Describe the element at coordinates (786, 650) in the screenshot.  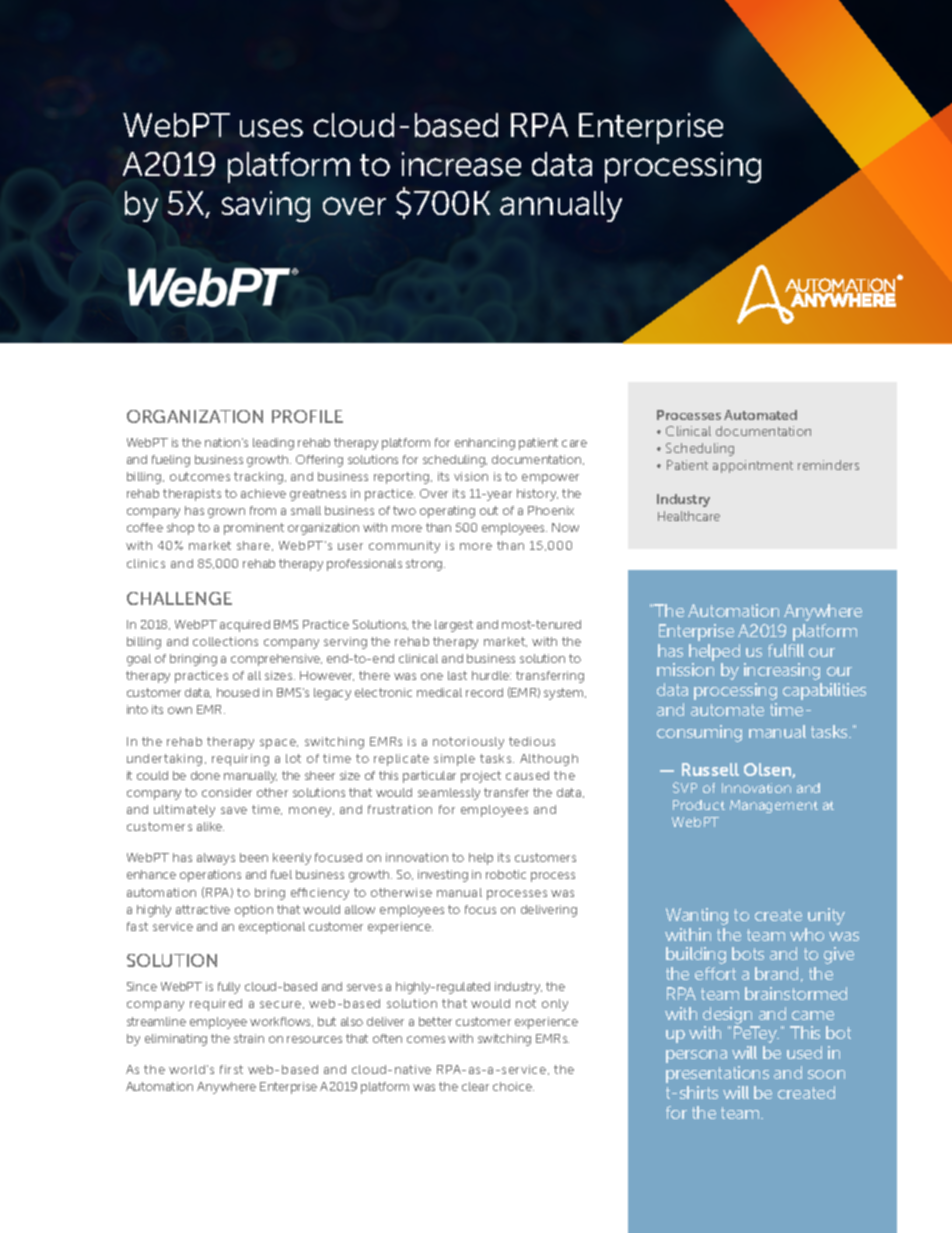
I see `fulfill` at that location.
